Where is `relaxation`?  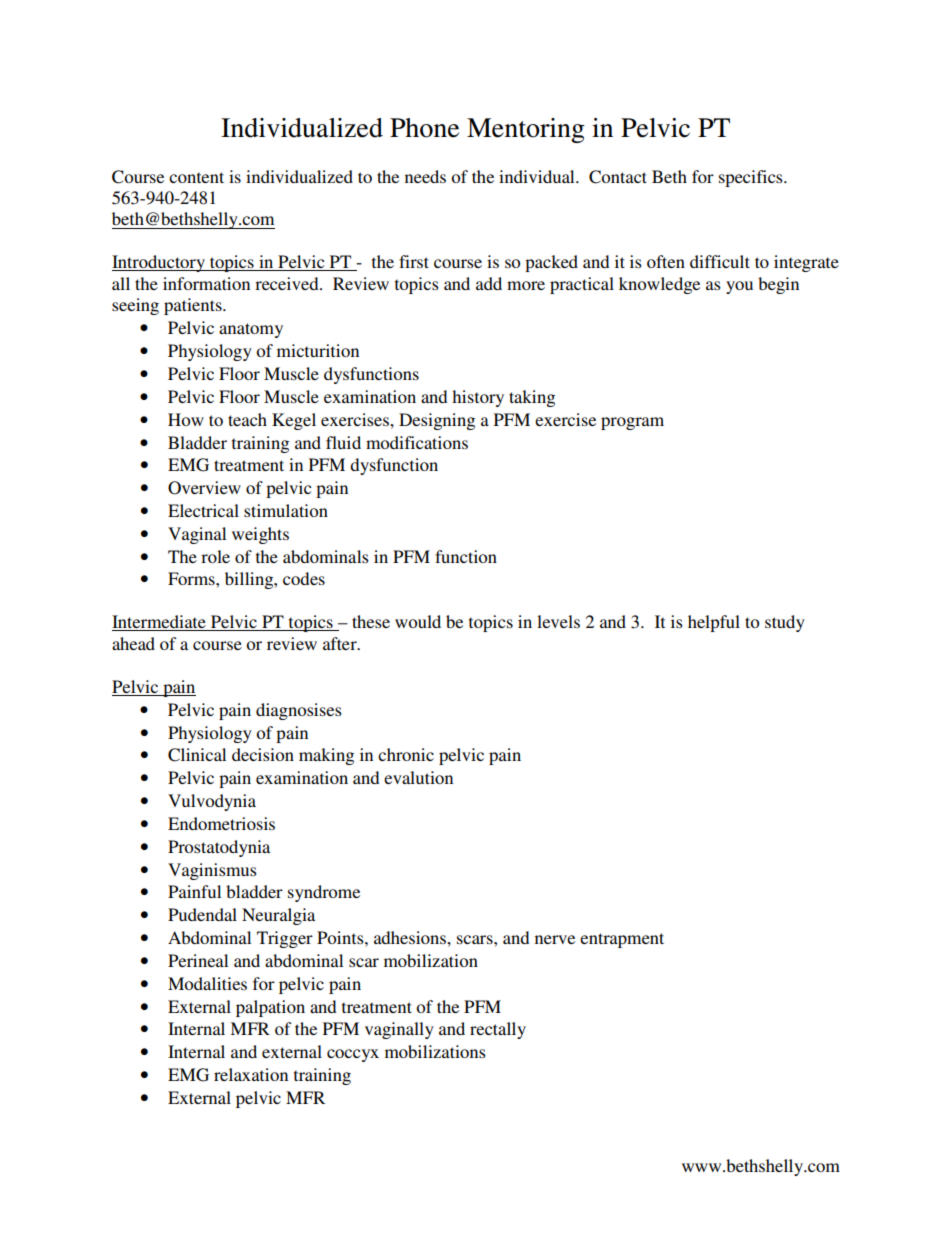
relaxation is located at coordinates (251, 1074).
